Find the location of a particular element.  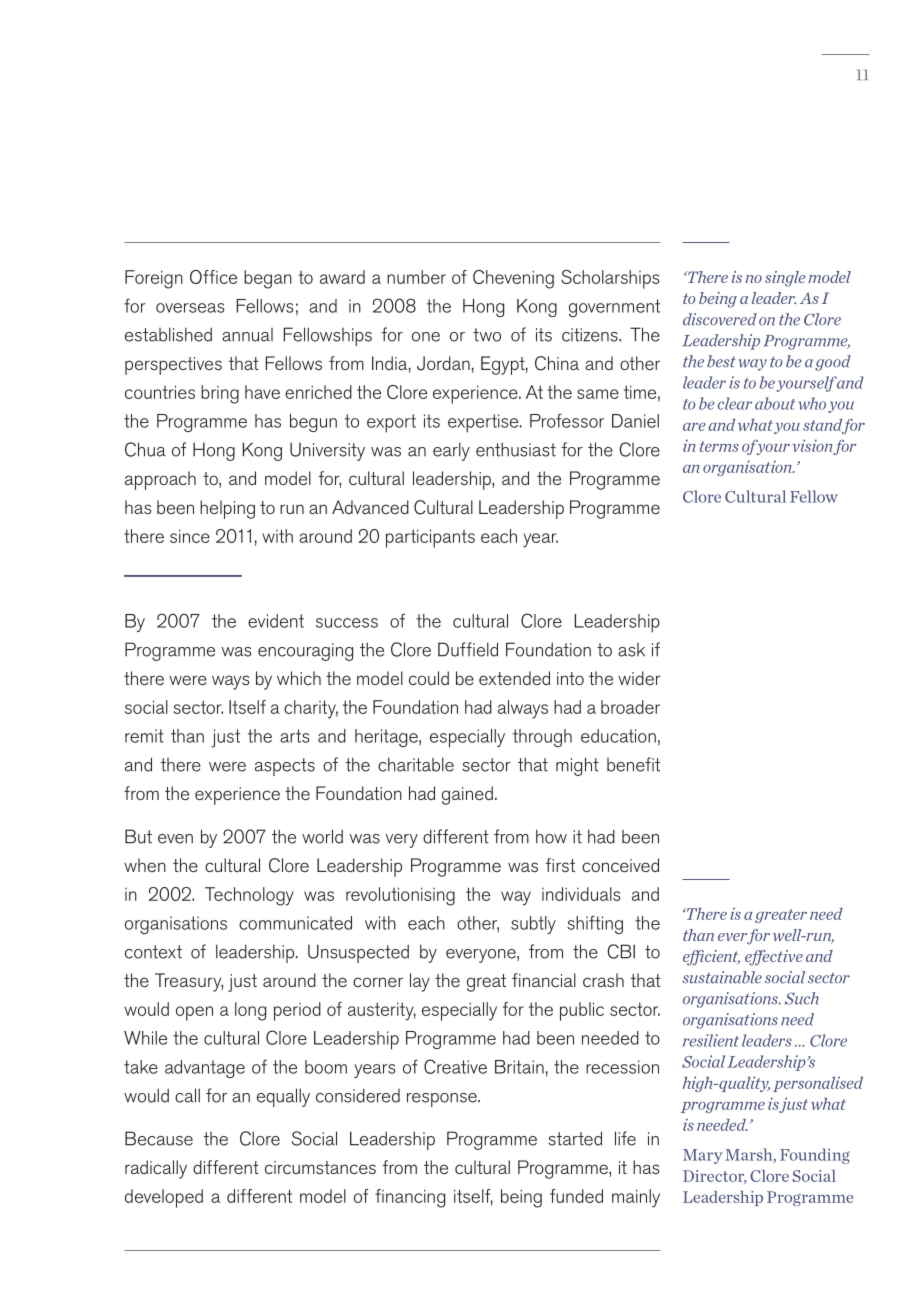

overseas is located at coordinates (190, 308).
